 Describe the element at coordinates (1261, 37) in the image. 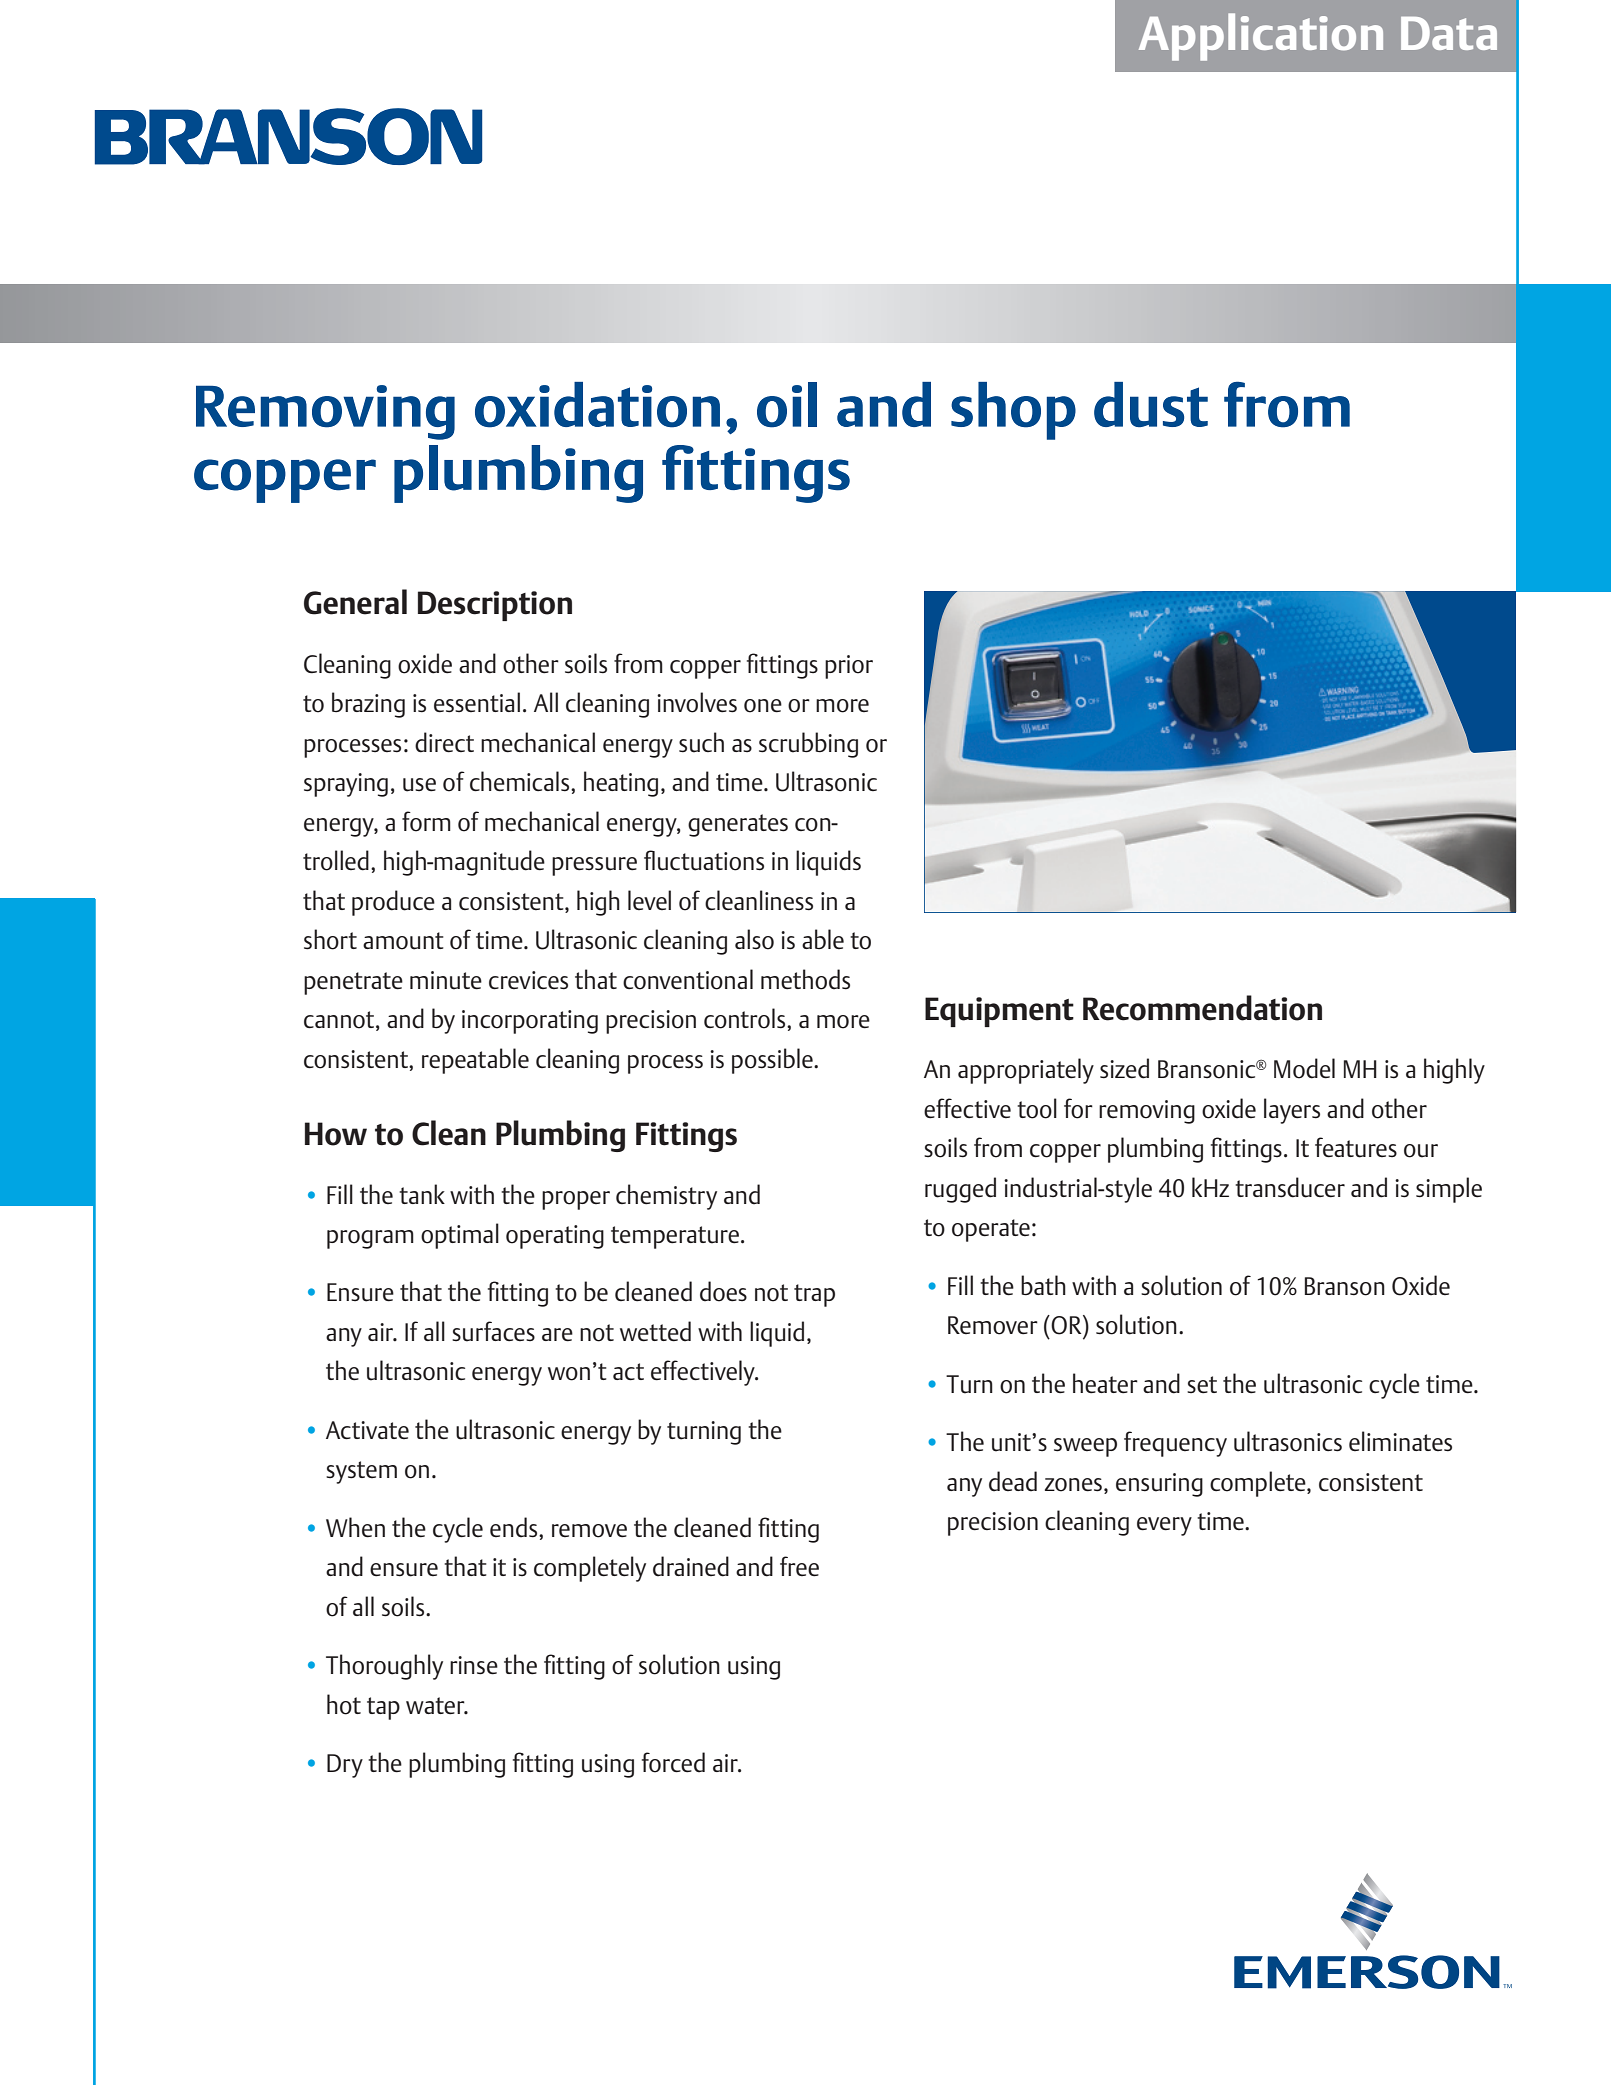

I see `Application` at that location.
